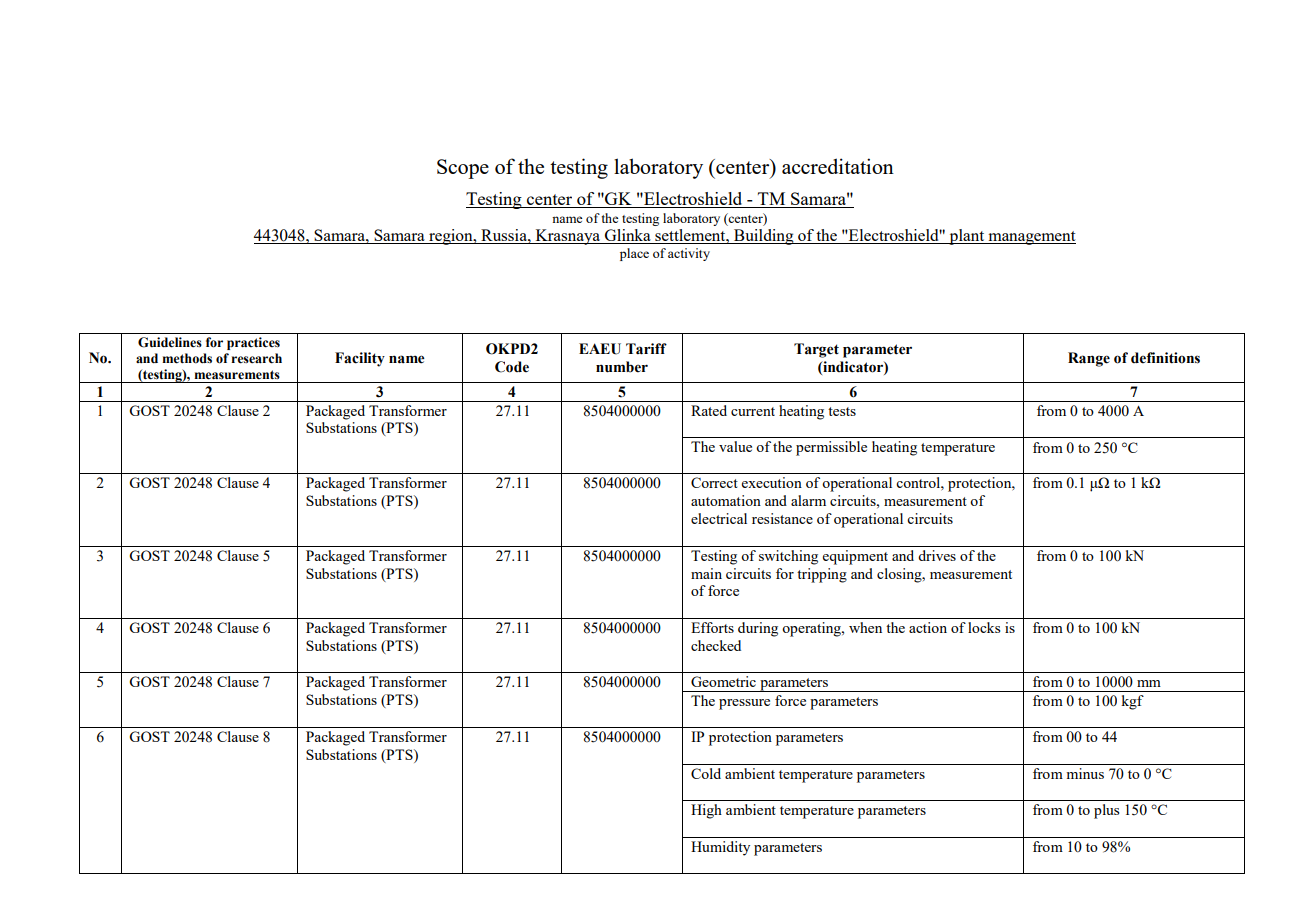  I want to click on drives, so click(937, 555).
